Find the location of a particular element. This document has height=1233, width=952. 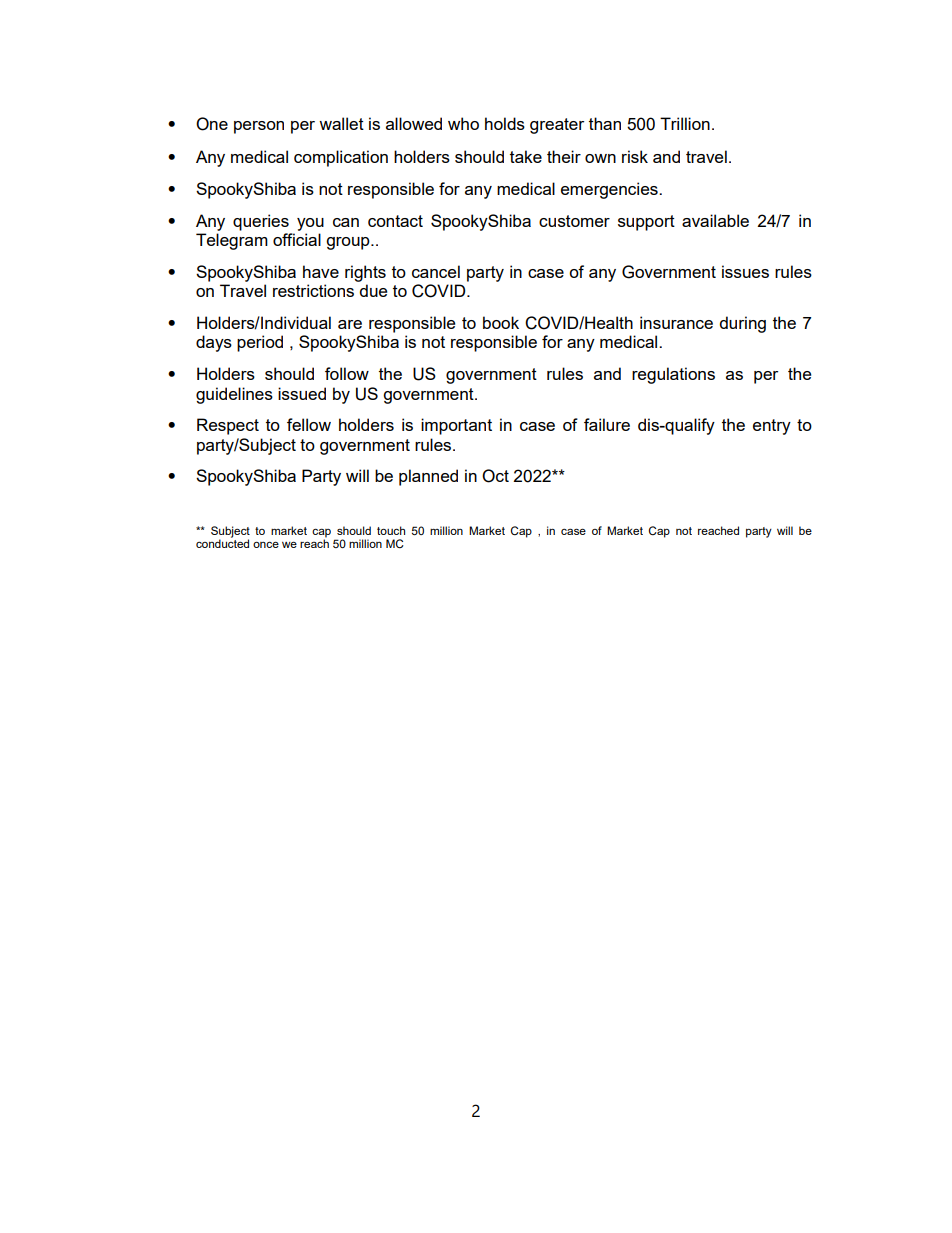

once is located at coordinates (266, 544).
